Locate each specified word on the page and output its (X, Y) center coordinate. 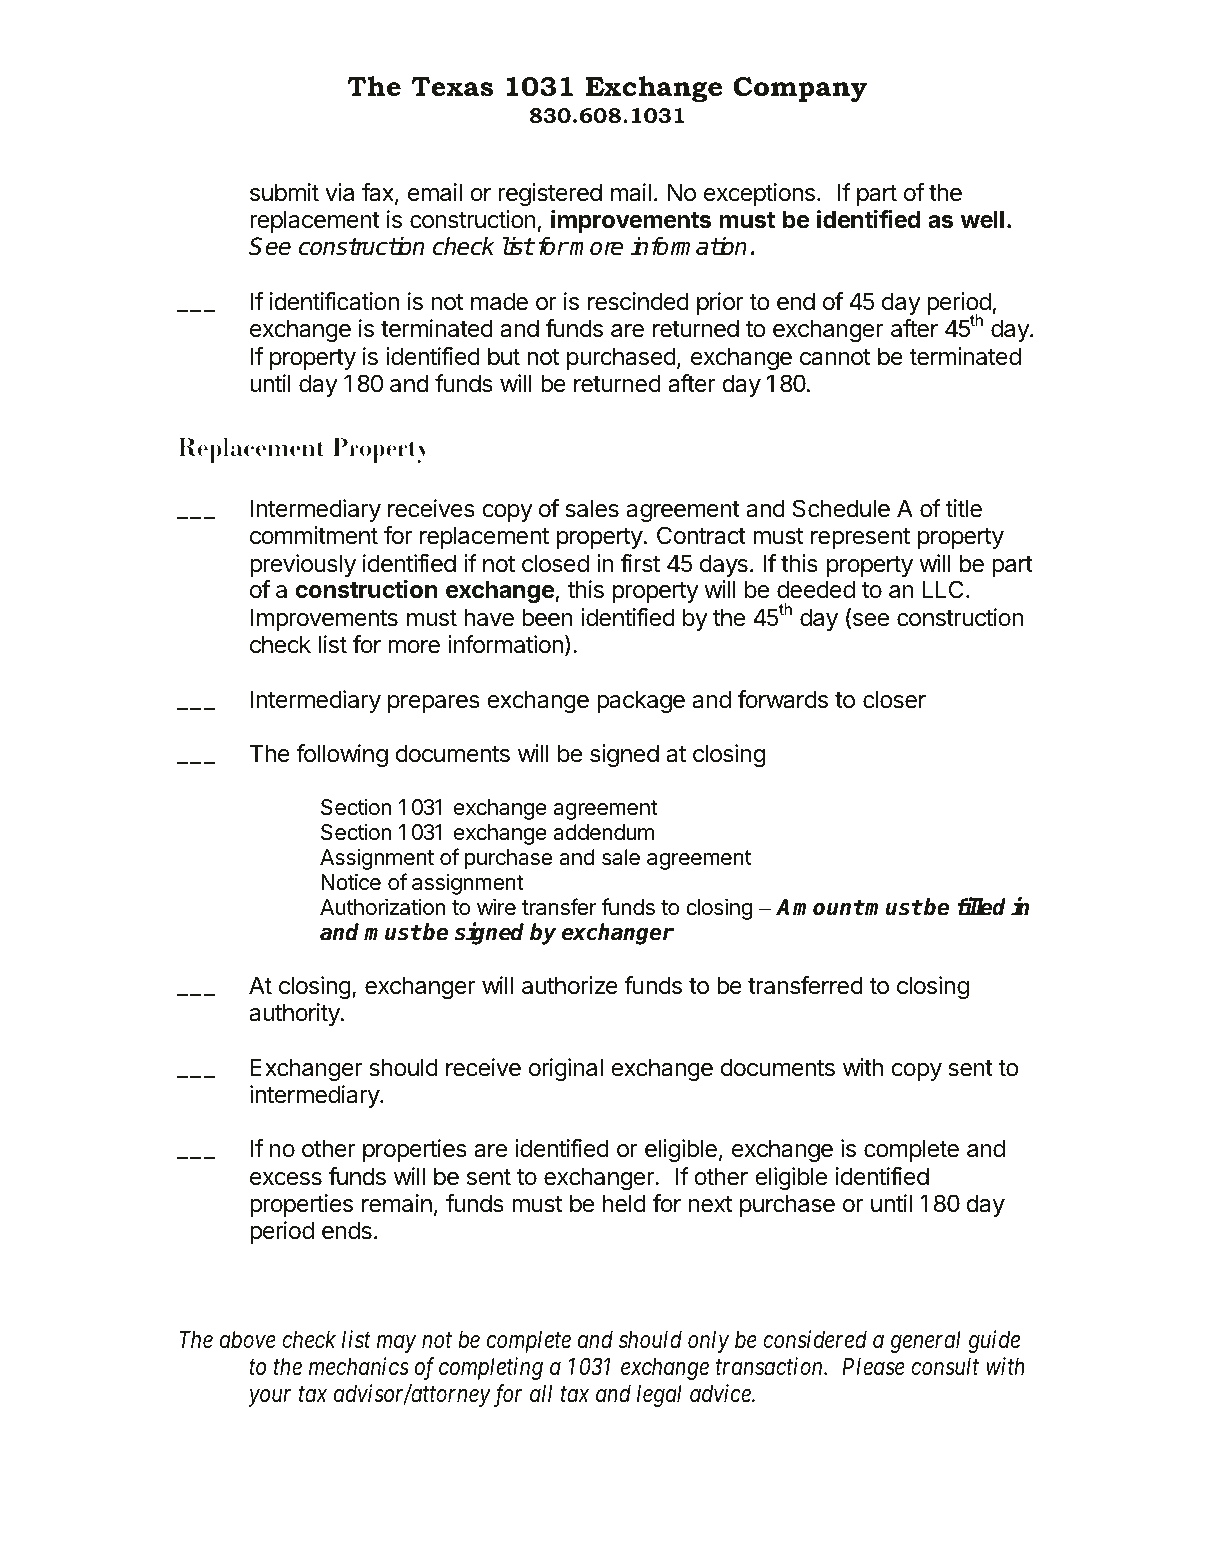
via (339, 192)
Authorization (382, 907)
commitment (314, 535)
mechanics (359, 1366)
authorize (570, 985)
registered (550, 194)
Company (800, 89)
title (963, 508)
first (640, 563)
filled (981, 906)
